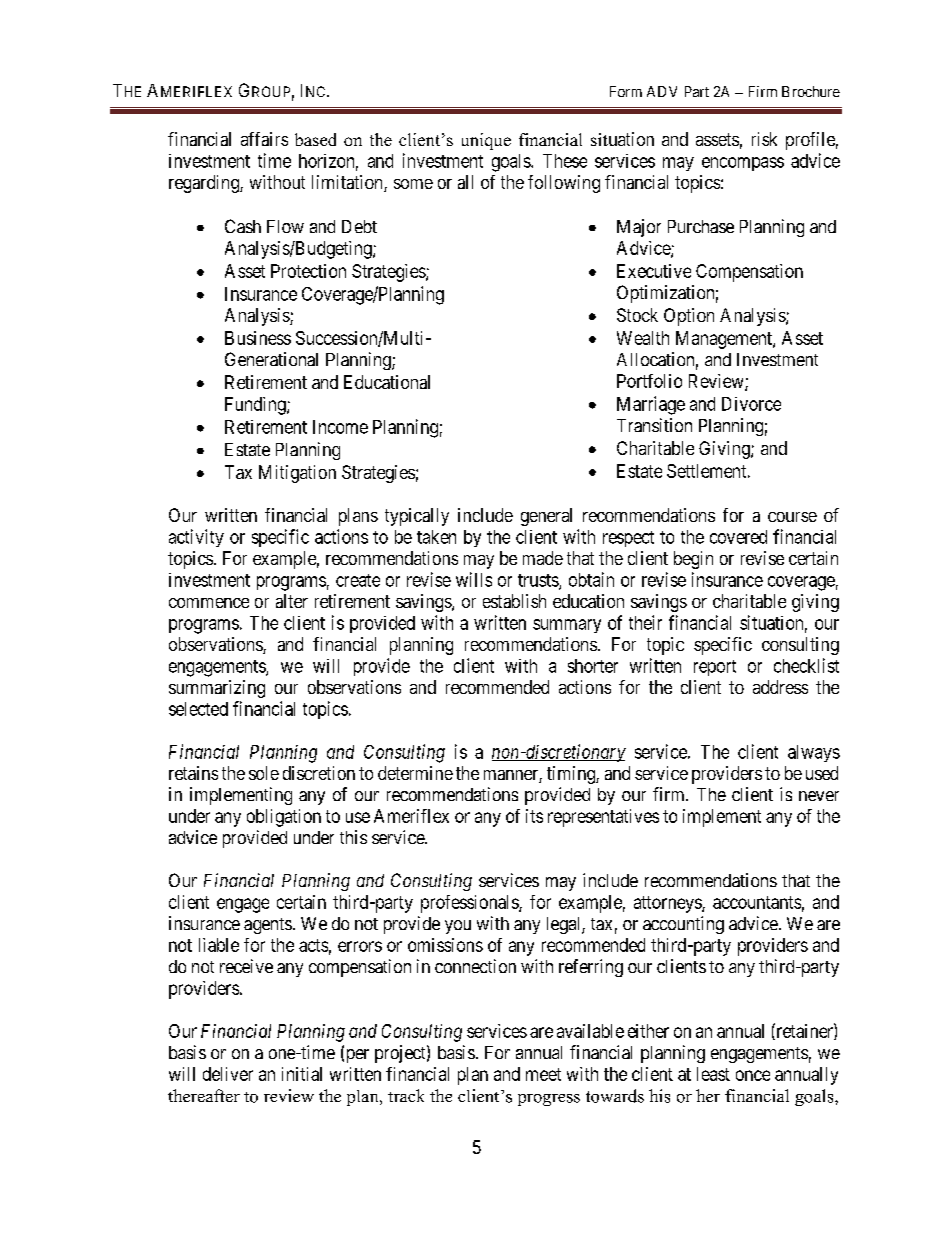 This screenshot has width=952, height=1233. I want to click on risk, so click(764, 139).
